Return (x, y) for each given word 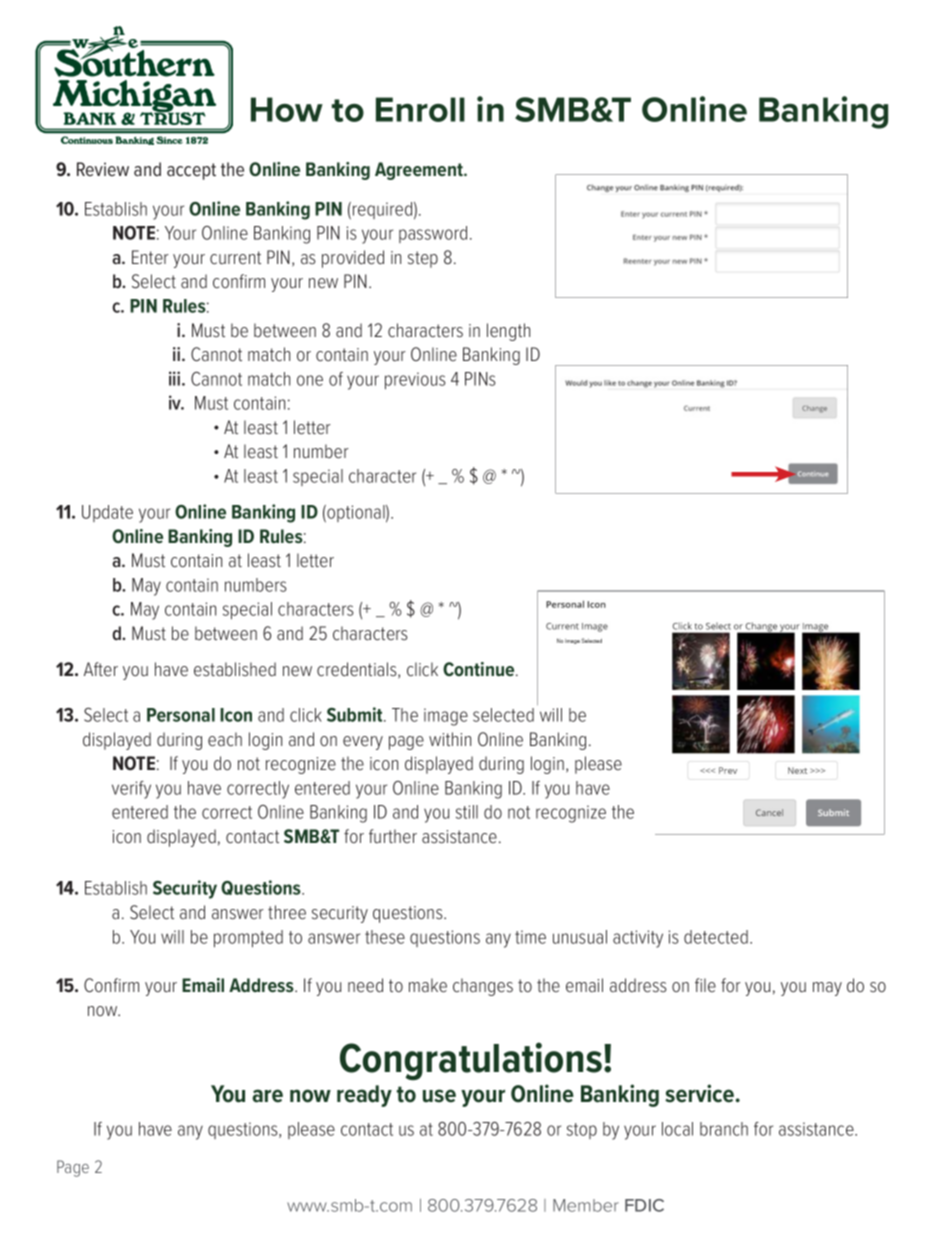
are (267, 1096)
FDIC (644, 1205)
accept (191, 171)
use (439, 1096)
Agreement (420, 171)
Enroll (420, 109)
